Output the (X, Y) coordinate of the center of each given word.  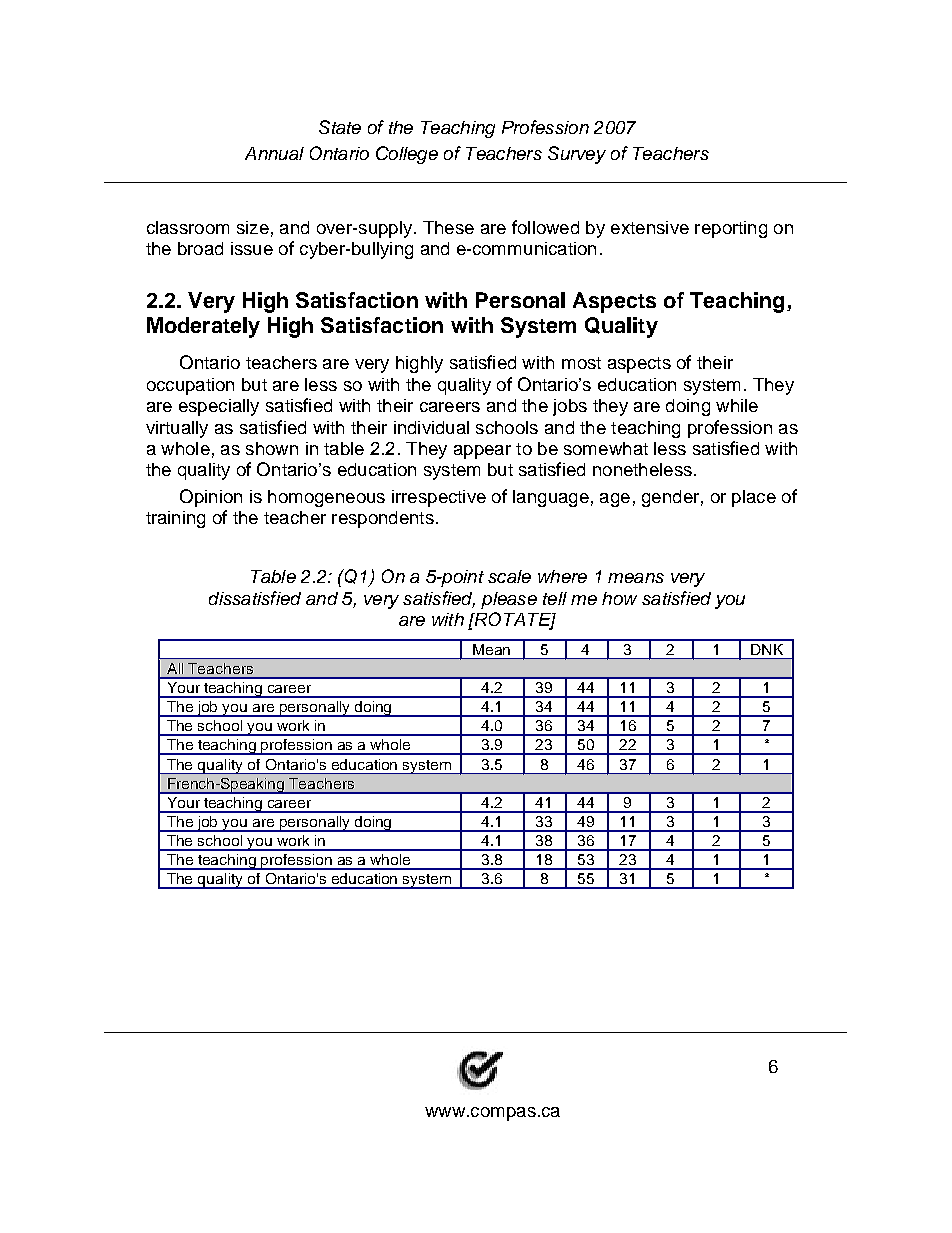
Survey (577, 155)
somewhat (606, 448)
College (407, 155)
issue (252, 248)
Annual (274, 153)
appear (482, 452)
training (175, 519)
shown (272, 448)
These (448, 227)
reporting (731, 229)
